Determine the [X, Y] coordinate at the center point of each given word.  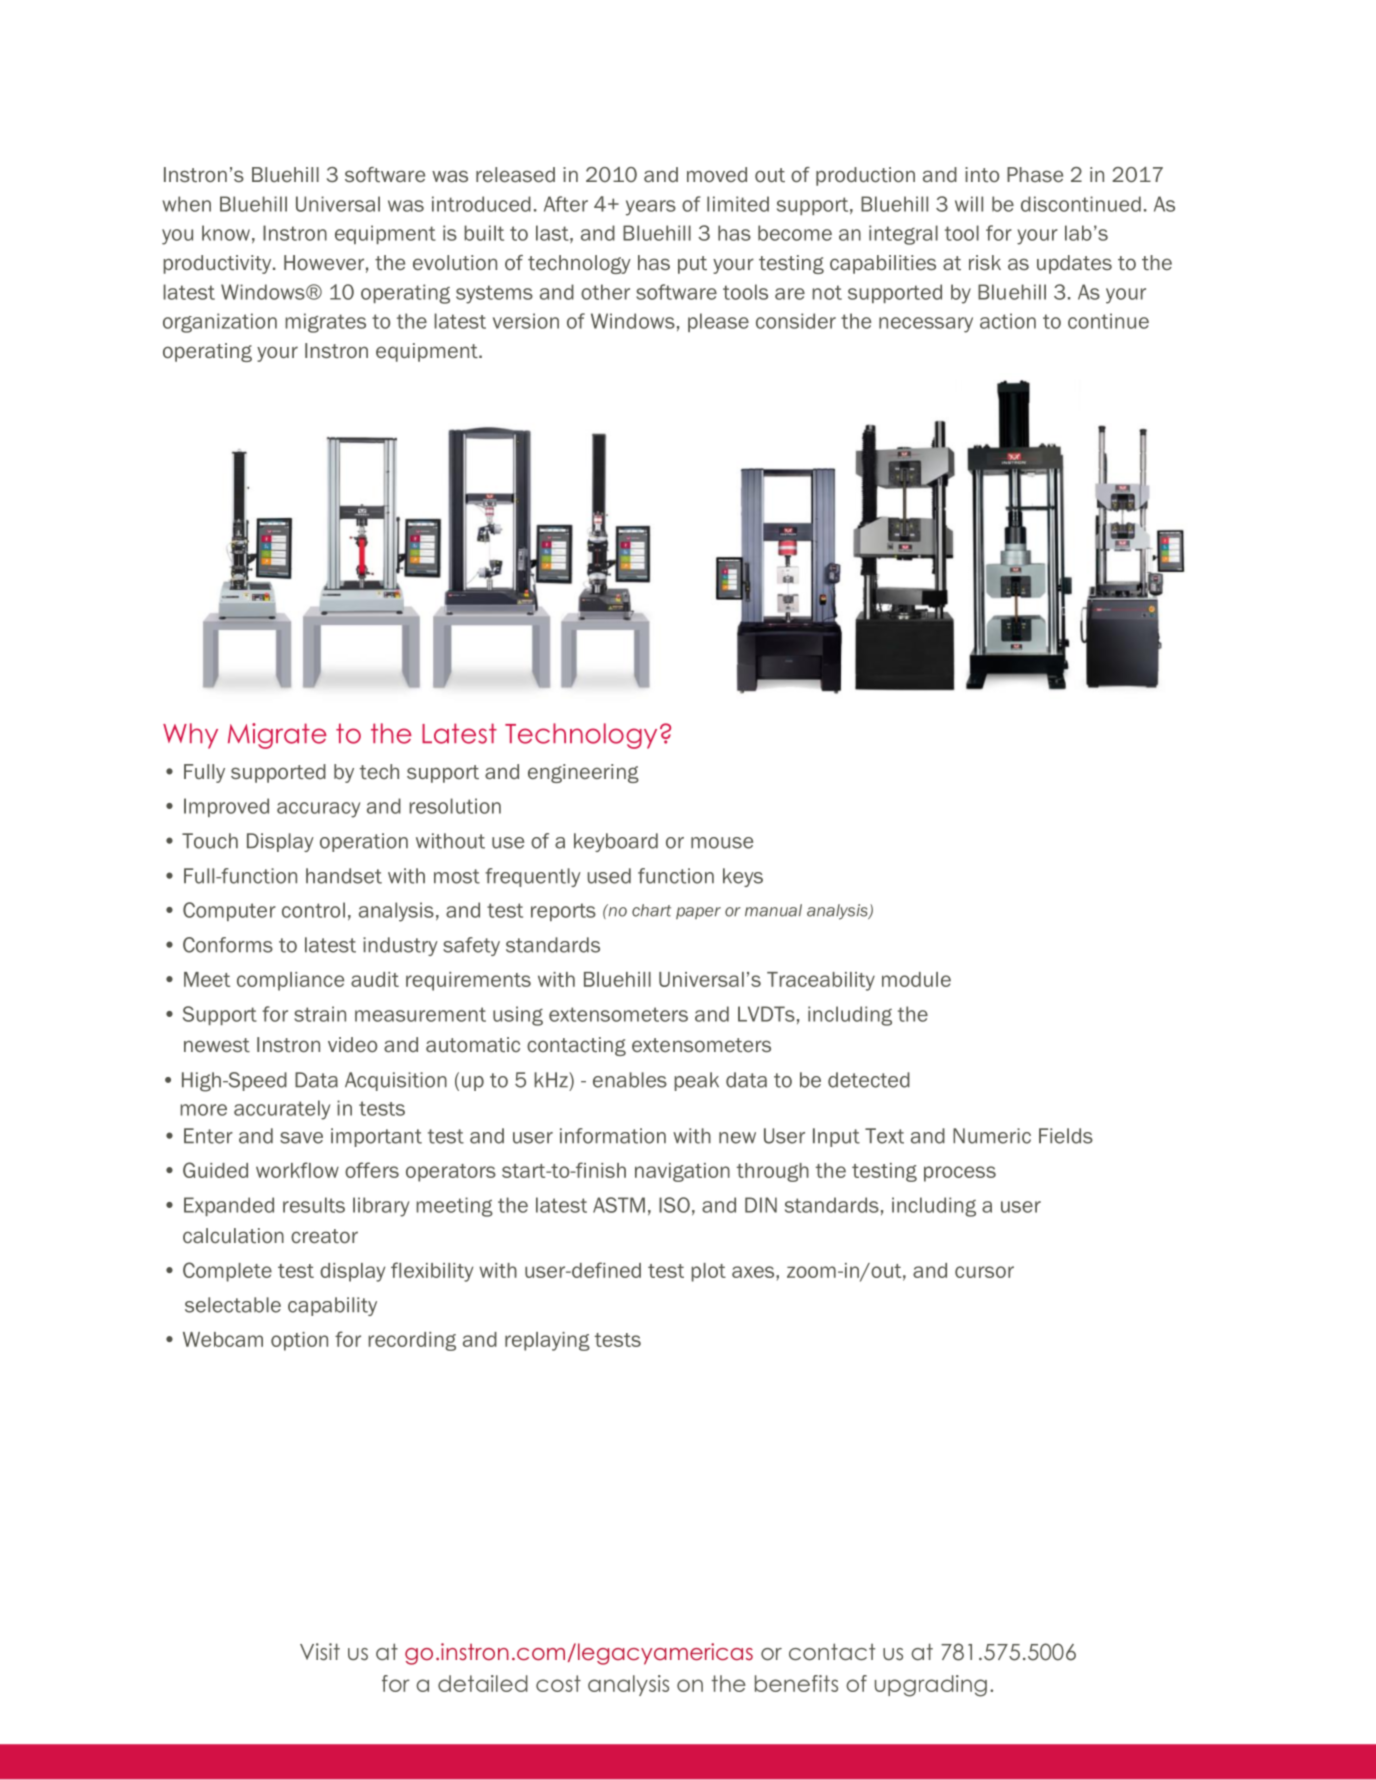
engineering [583, 773]
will [969, 204]
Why [190, 736]
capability [332, 1306]
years [651, 208]
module [916, 979]
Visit [320, 1652]
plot [708, 1272]
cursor [984, 1272]
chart [651, 910]
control [313, 910]
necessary [926, 325]
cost [558, 1683]
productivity [218, 264]
